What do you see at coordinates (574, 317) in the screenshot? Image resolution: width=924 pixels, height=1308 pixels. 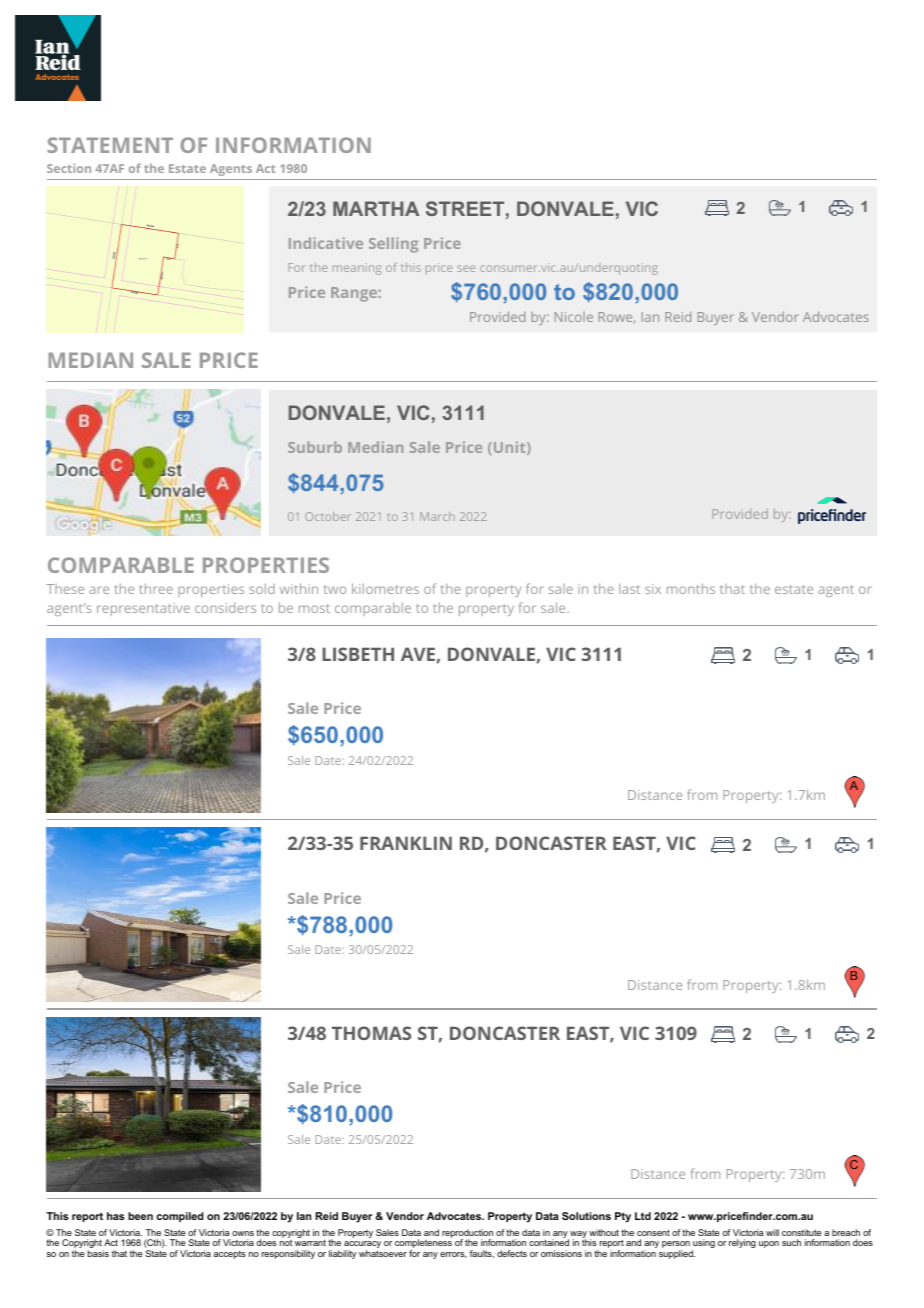 I see `Nicole` at bounding box center [574, 317].
